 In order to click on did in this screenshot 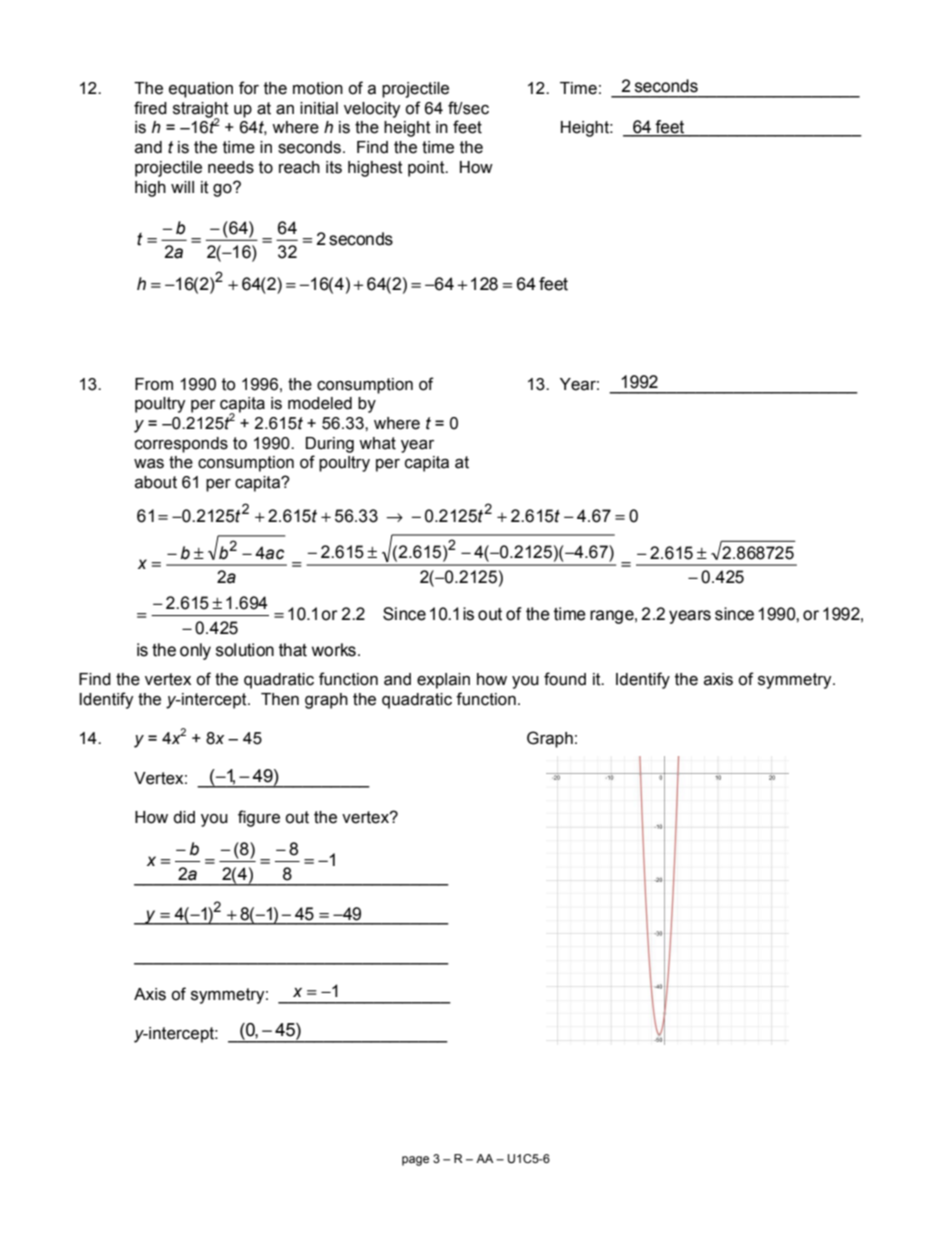, I will do `click(184, 817)`.
